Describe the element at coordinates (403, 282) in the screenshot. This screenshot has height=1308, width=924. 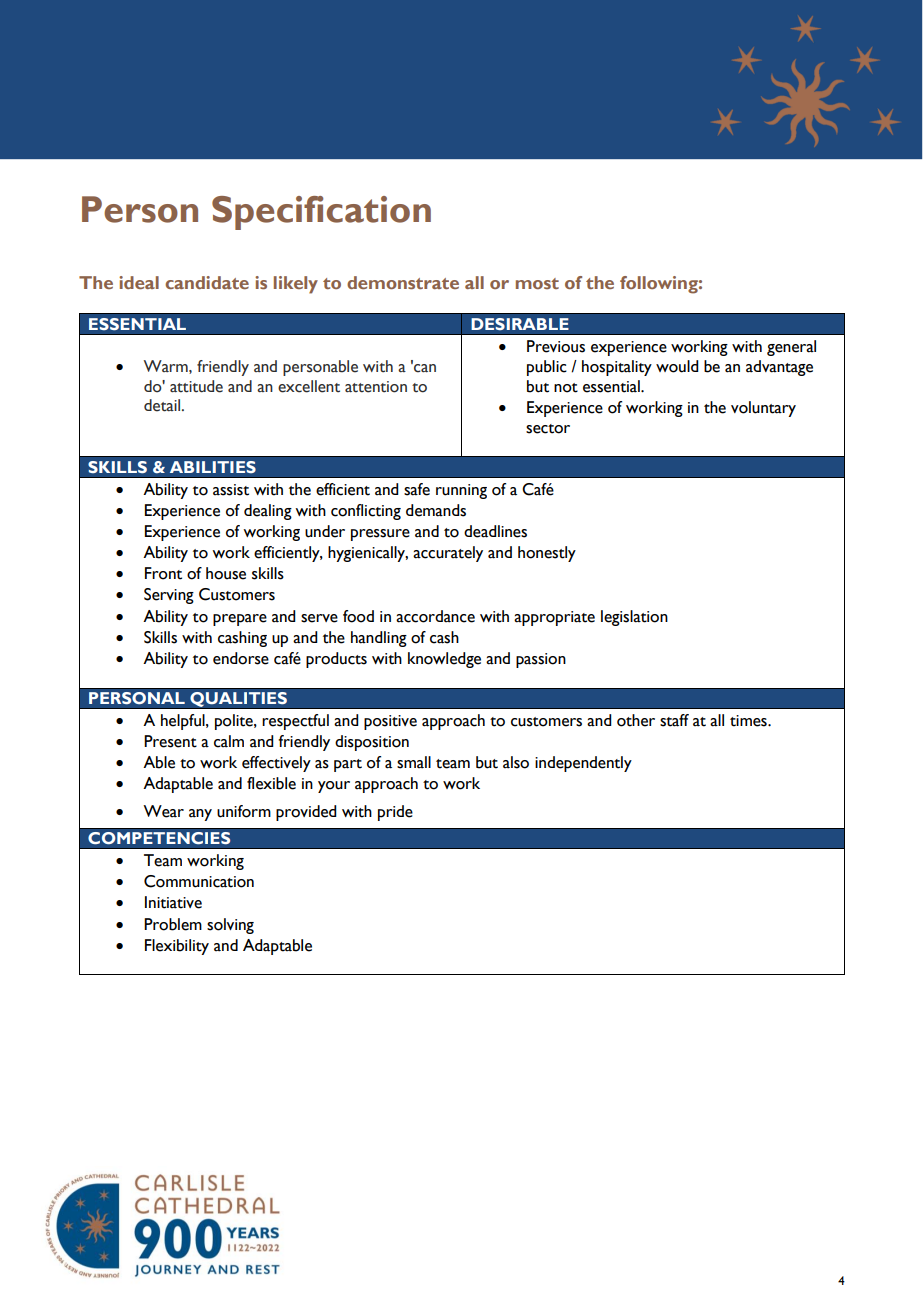
I see `demonstrate` at that location.
